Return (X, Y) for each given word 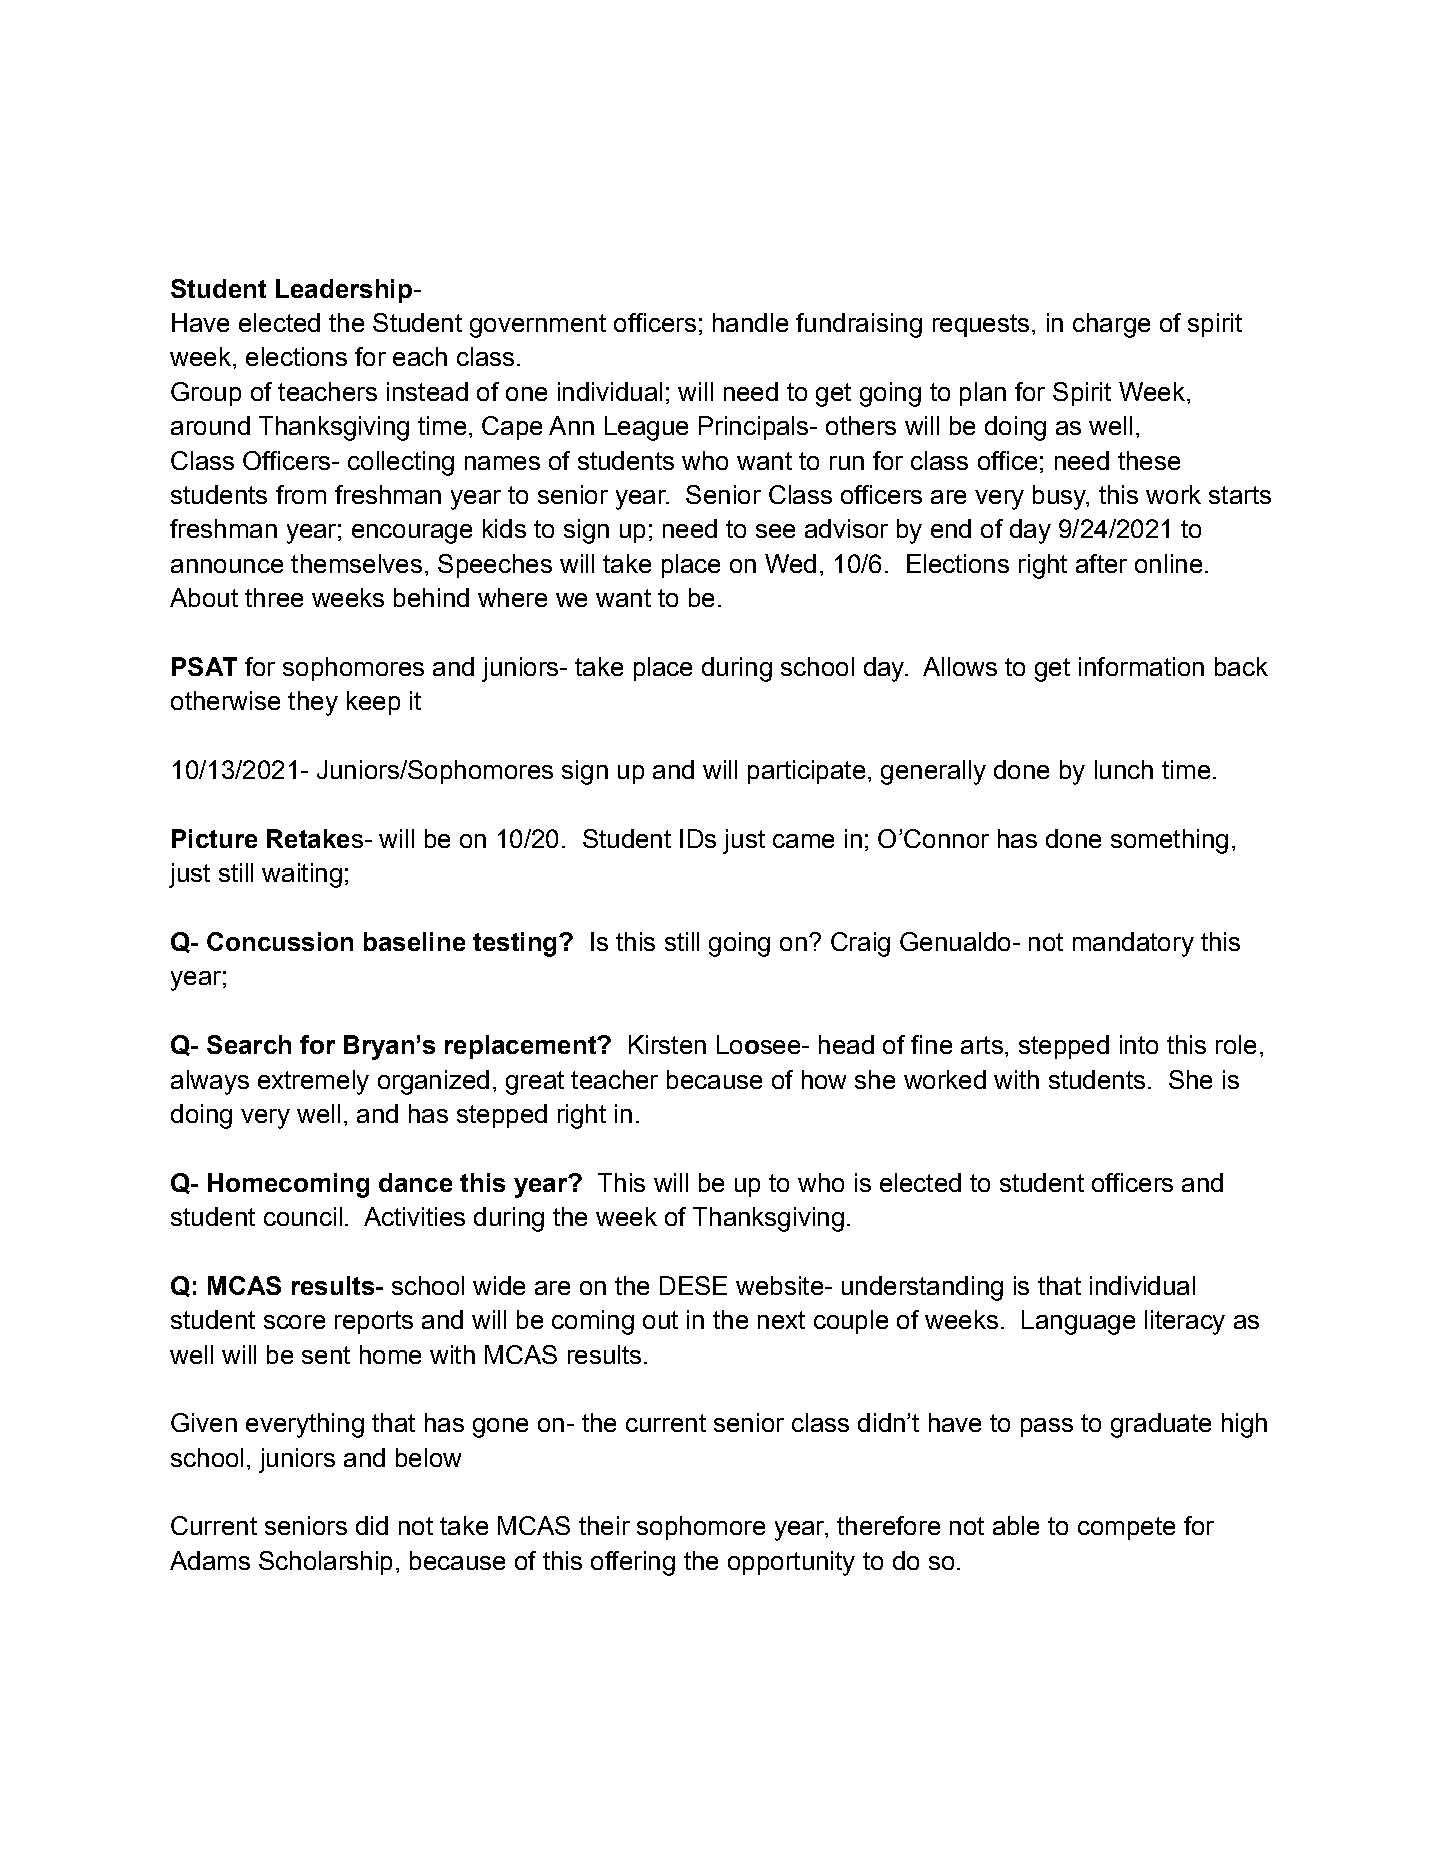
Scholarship (325, 1563)
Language (1078, 1322)
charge (1111, 325)
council (303, 1216)
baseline (414, 941)
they (313, 703)
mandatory (1133, 944)
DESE (693, 1285)
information (1141, 666)
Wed (790, 563)
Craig (860, 944)
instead (427, 391)
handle (750, 322)
